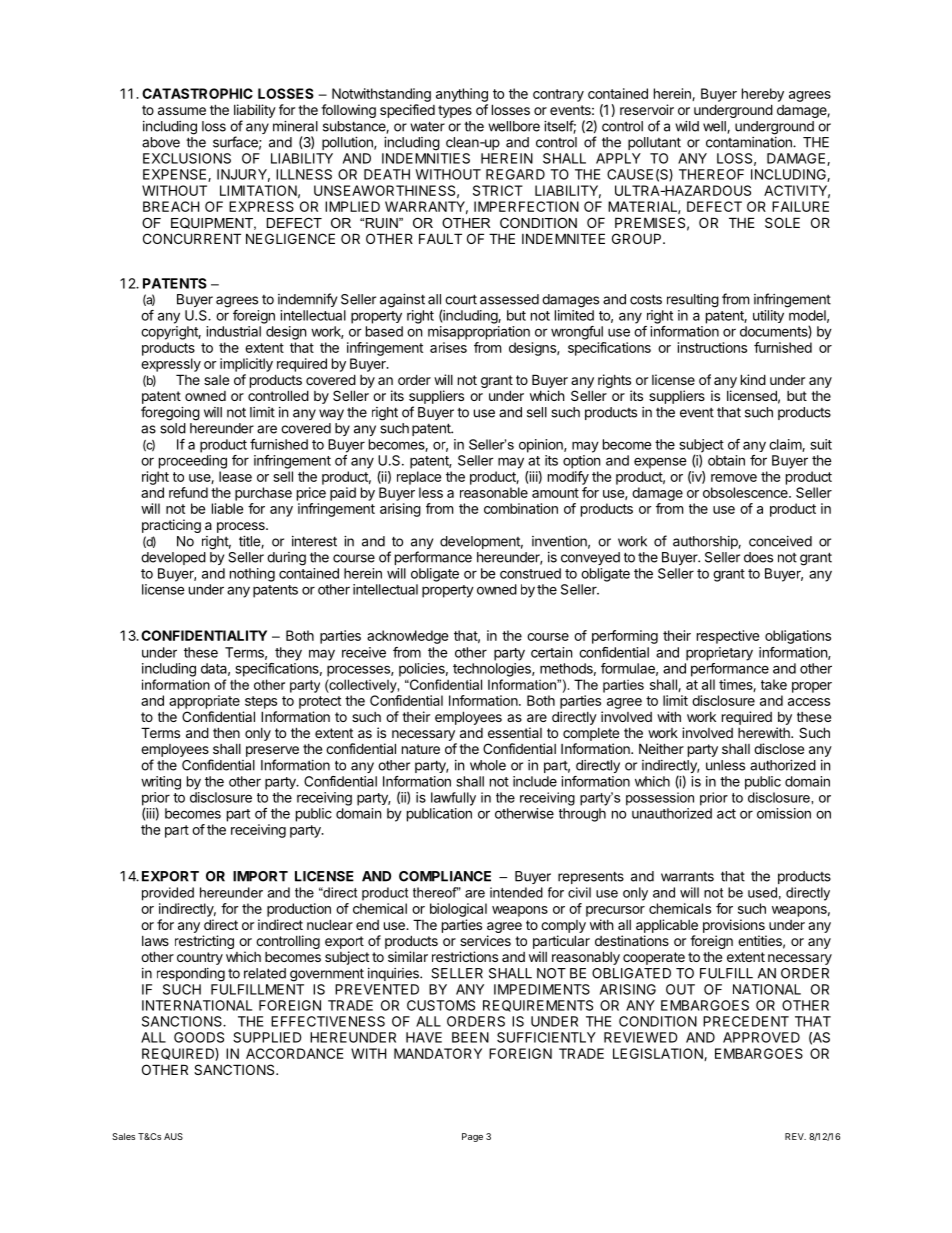 This screenshot has height=1233, width=952. Describe the element at coordinates (750, 142) in the screenshot. I see `contamination` at that location.
